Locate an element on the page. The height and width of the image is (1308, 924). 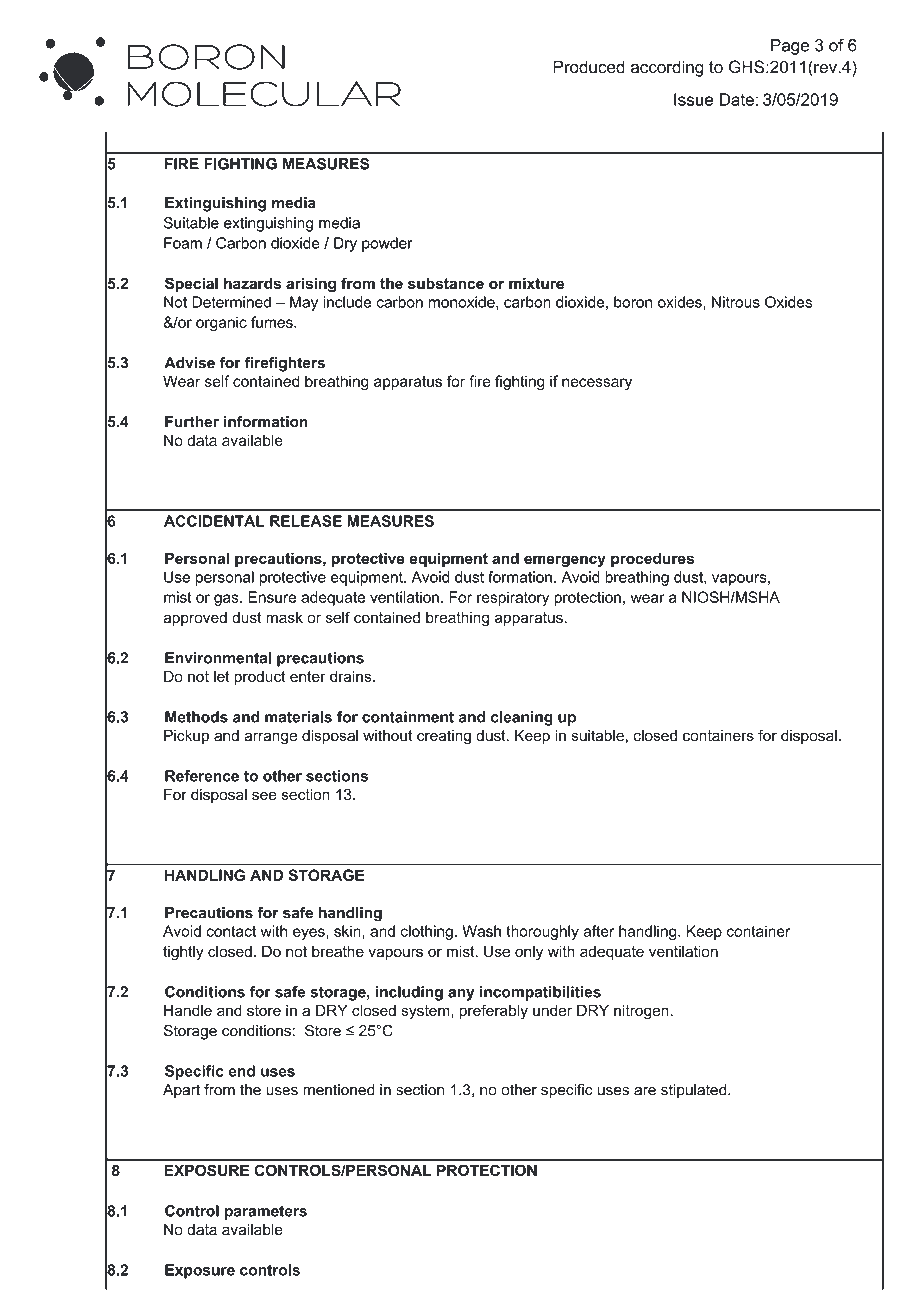
respiratory is located at coordinates (513, 598).
